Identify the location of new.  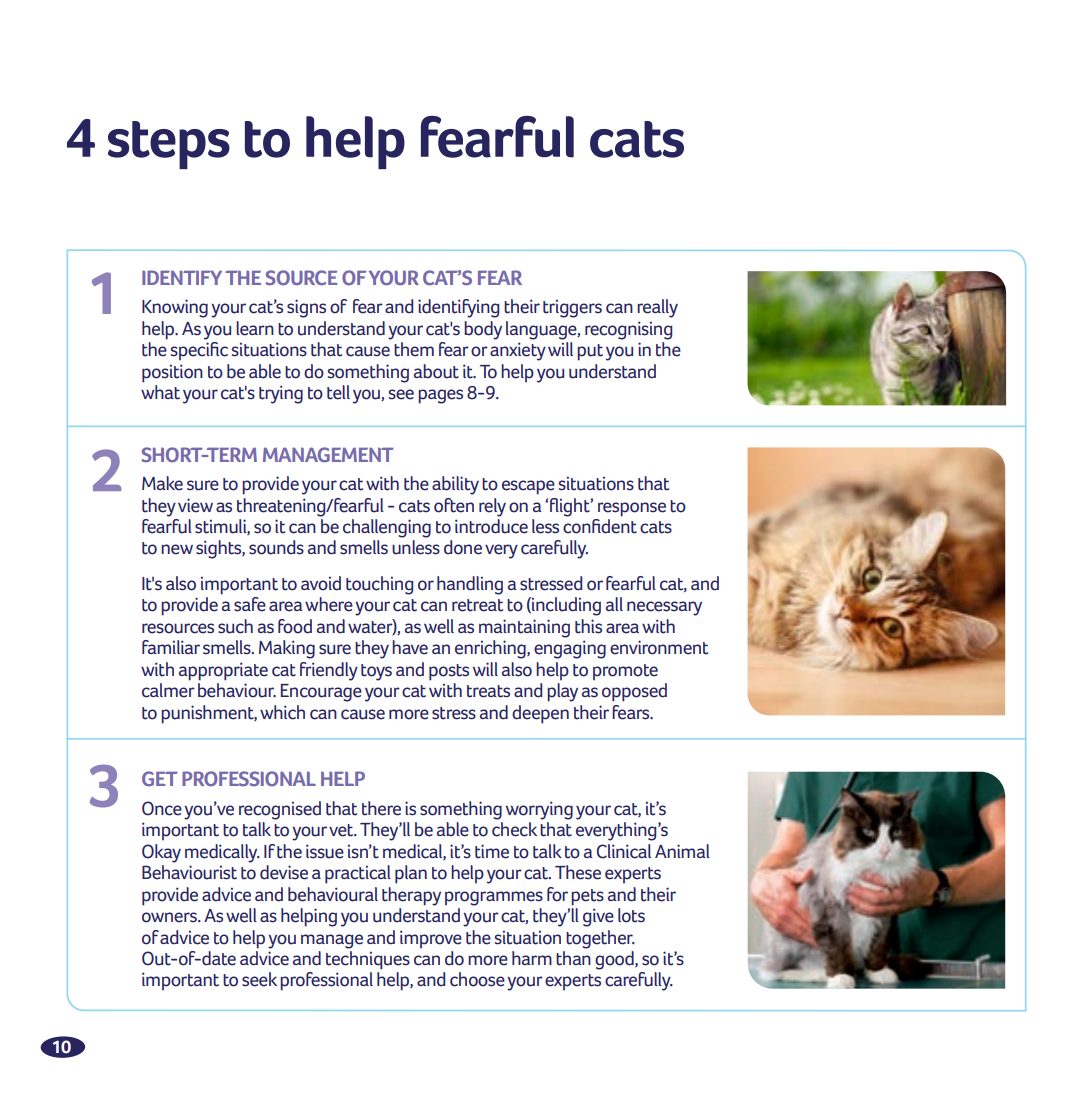
(177, 549).
